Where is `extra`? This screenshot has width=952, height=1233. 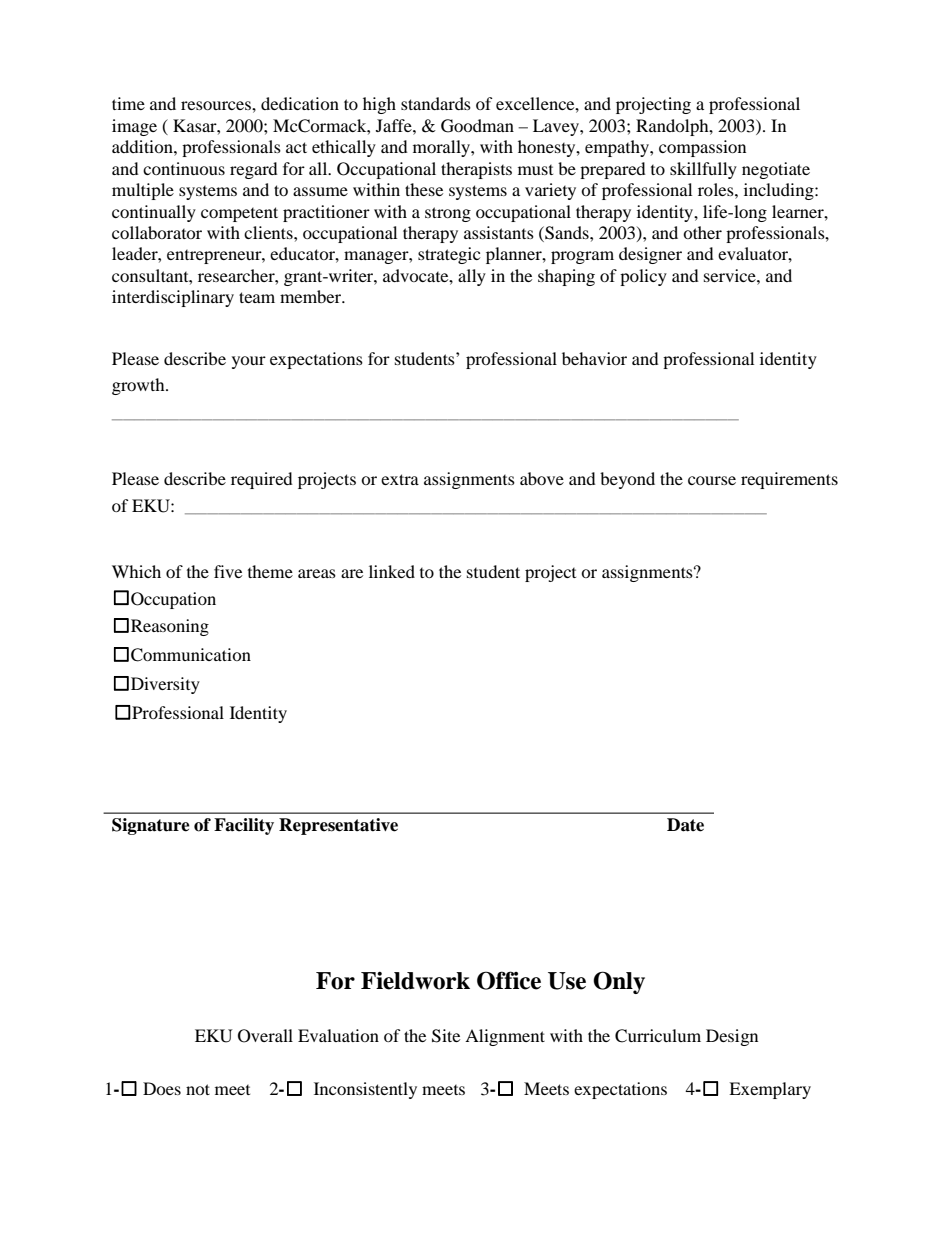
extra is located at coordinates (400, 479).
